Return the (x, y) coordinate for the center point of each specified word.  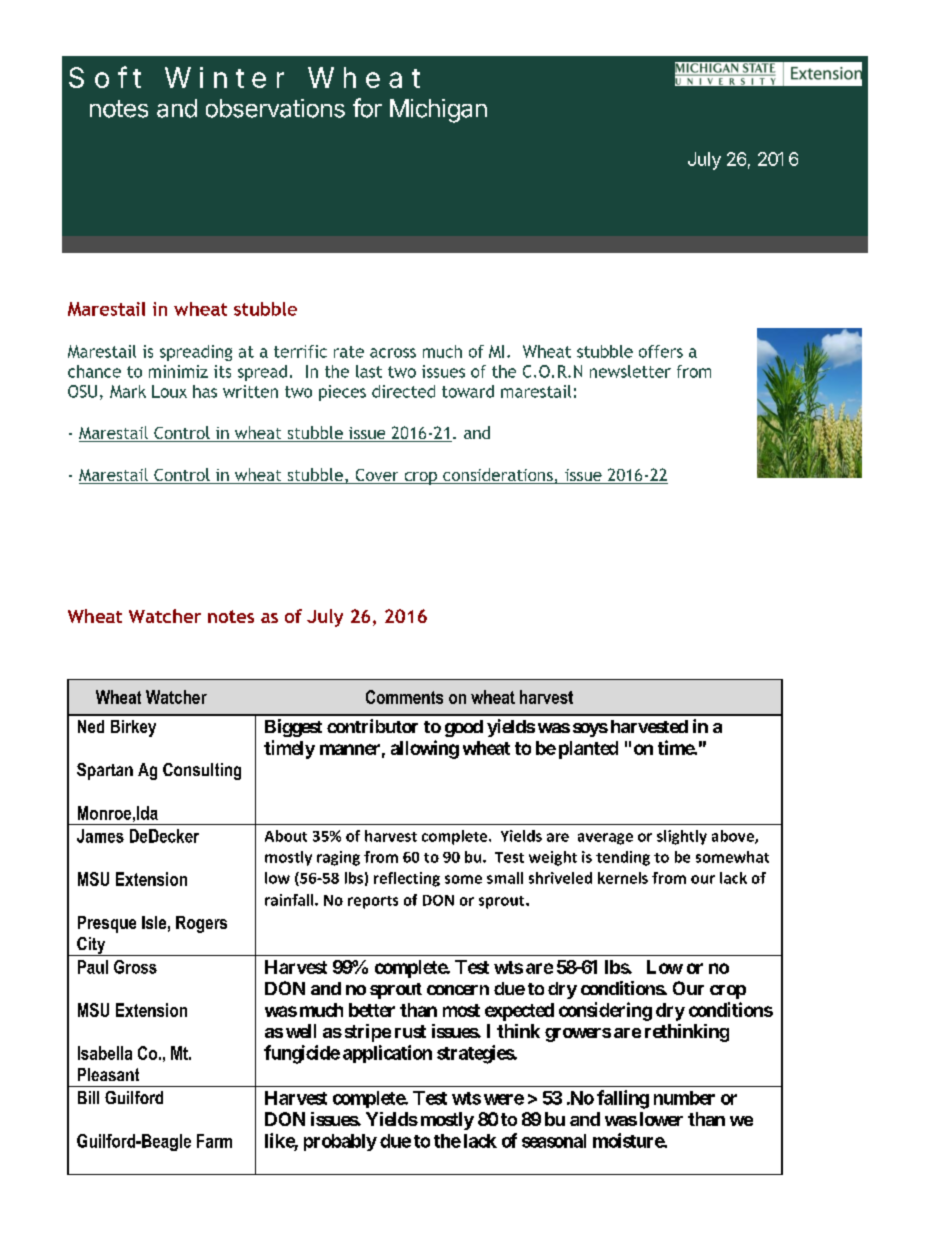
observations (275, 108)
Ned (91, 726)
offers (661, 351)
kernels (623, 878)
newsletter (630, 371)
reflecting (407, 879)
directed (403, 391)
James (100, 836)
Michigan (438, 111)
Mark (128, 391)
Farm (214, 1141)
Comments (404, 697)
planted (588, 750)
